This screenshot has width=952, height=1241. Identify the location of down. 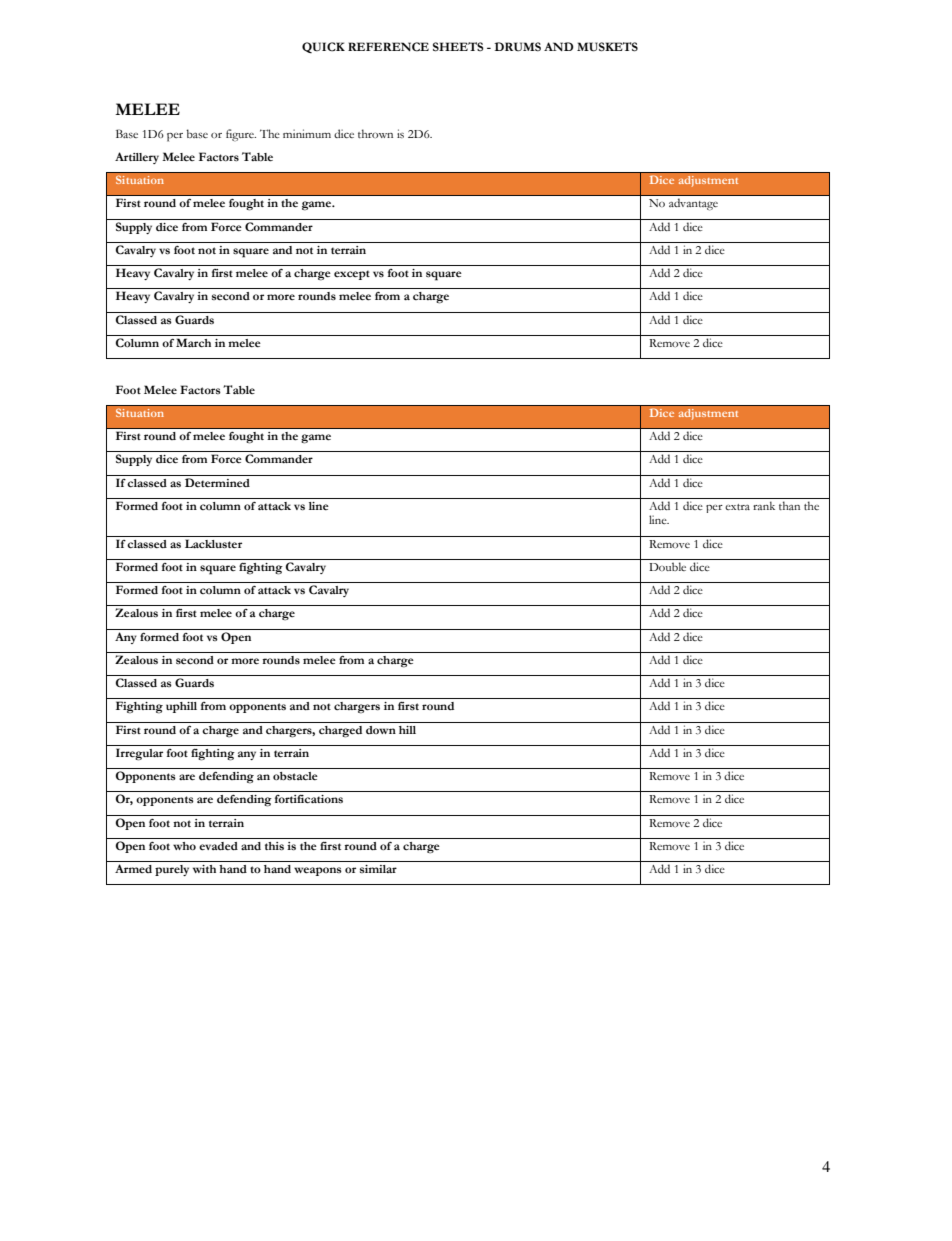
(381, 730).
